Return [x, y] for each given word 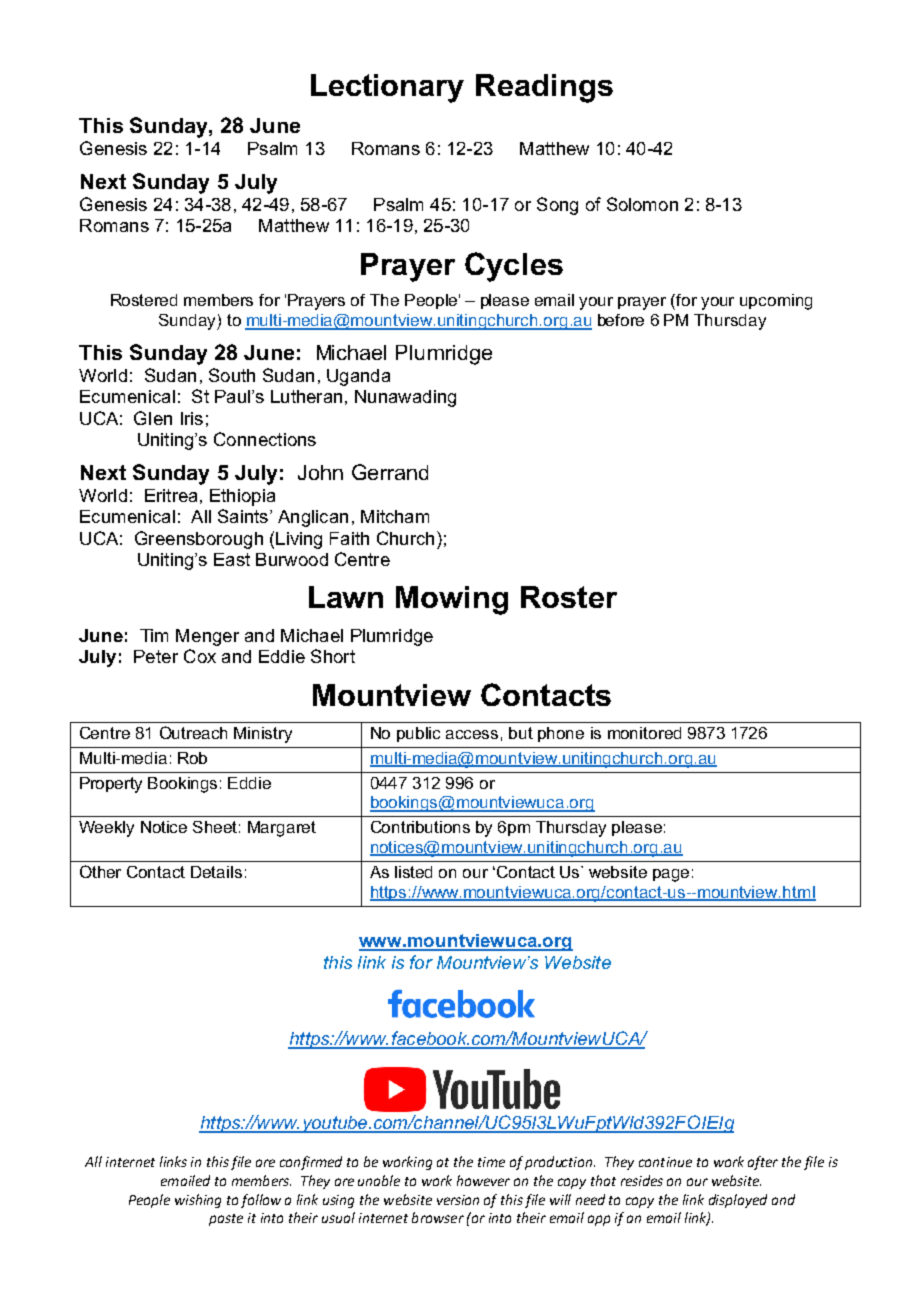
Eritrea [171, 495]
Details [216, 872]
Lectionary [387, 88]
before [621, 320]
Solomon [642, 204]
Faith [349, 538]
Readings [544, 88]
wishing [198, 1201]
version [458, 1200]
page [671, 875]
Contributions [420, 827]
